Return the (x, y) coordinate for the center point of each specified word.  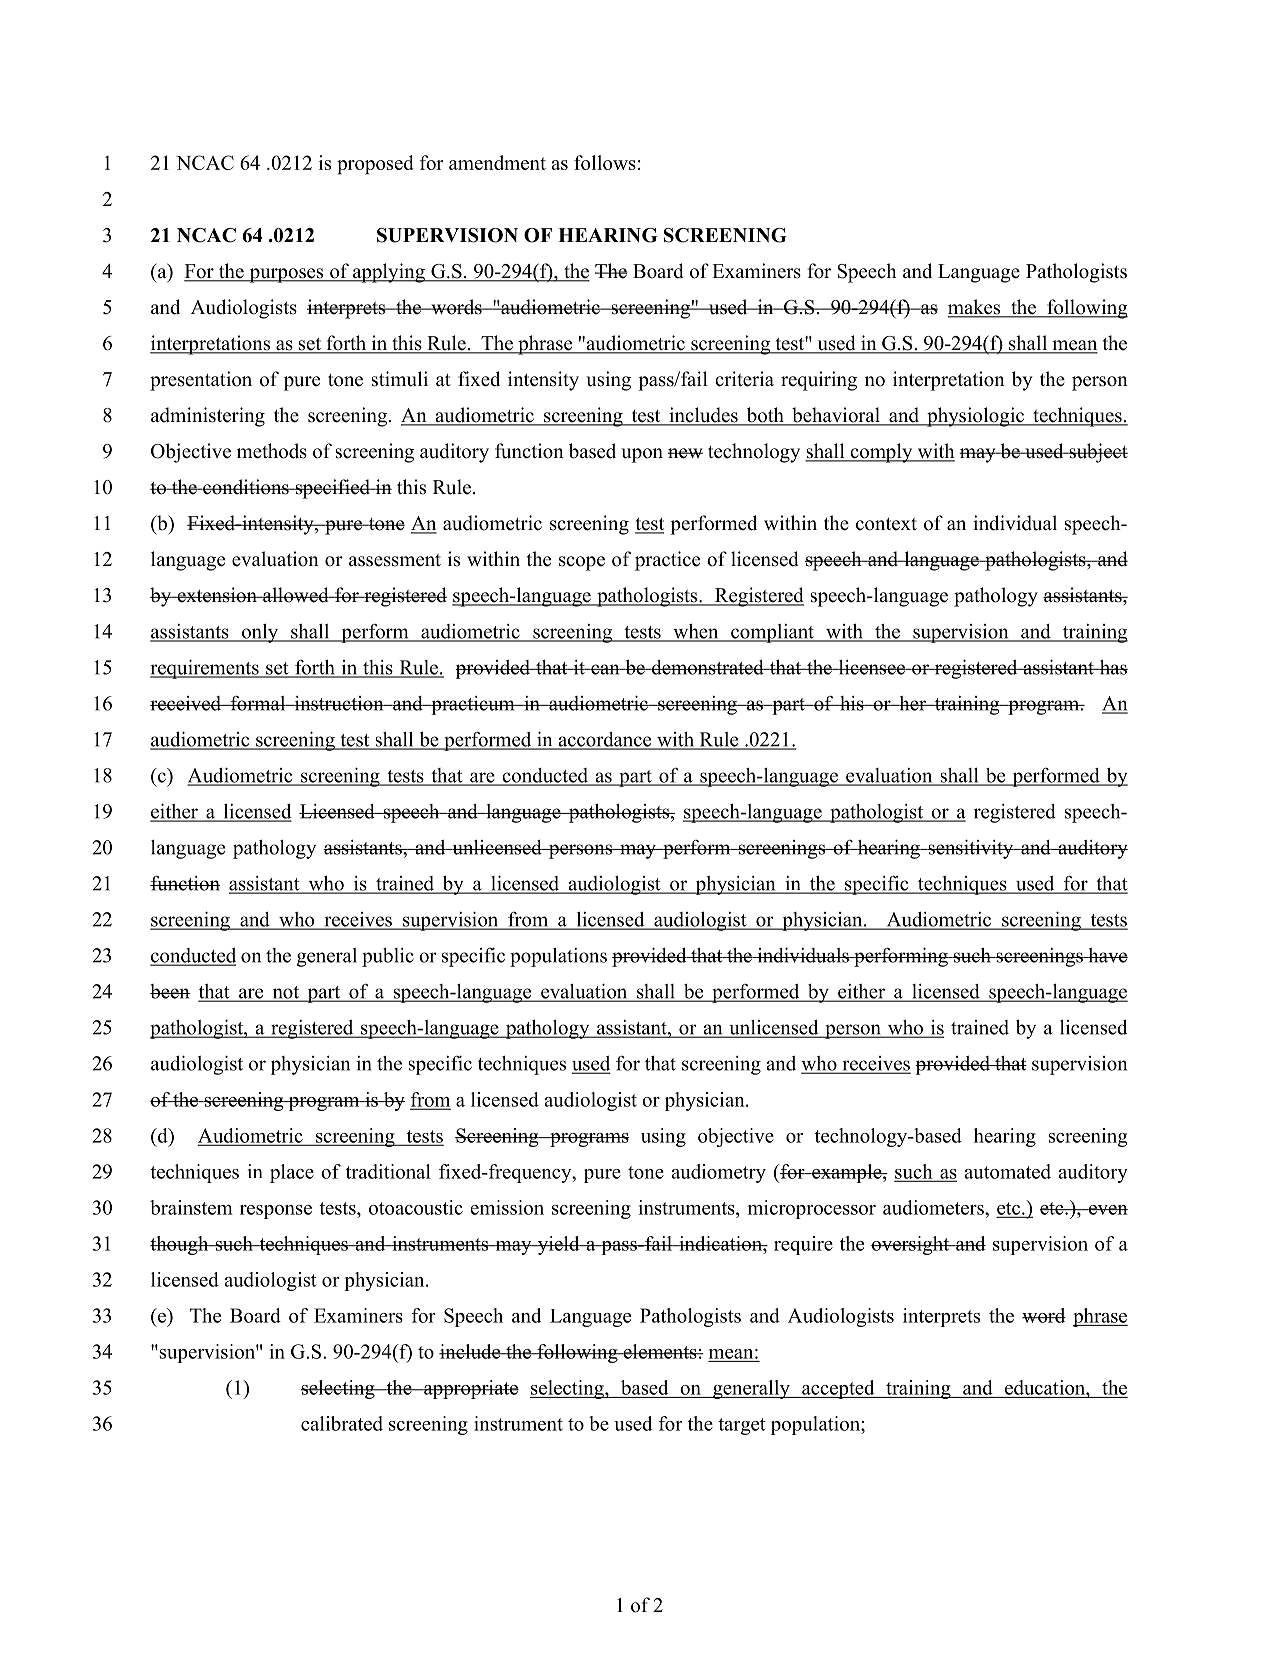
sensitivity (971, 849)
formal (258, 703)
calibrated (342, 1423)
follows (605, 162)
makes (975, 308)
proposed (375, 165)
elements (660, 1351)
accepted (838, 1389)
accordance (605, 740)
